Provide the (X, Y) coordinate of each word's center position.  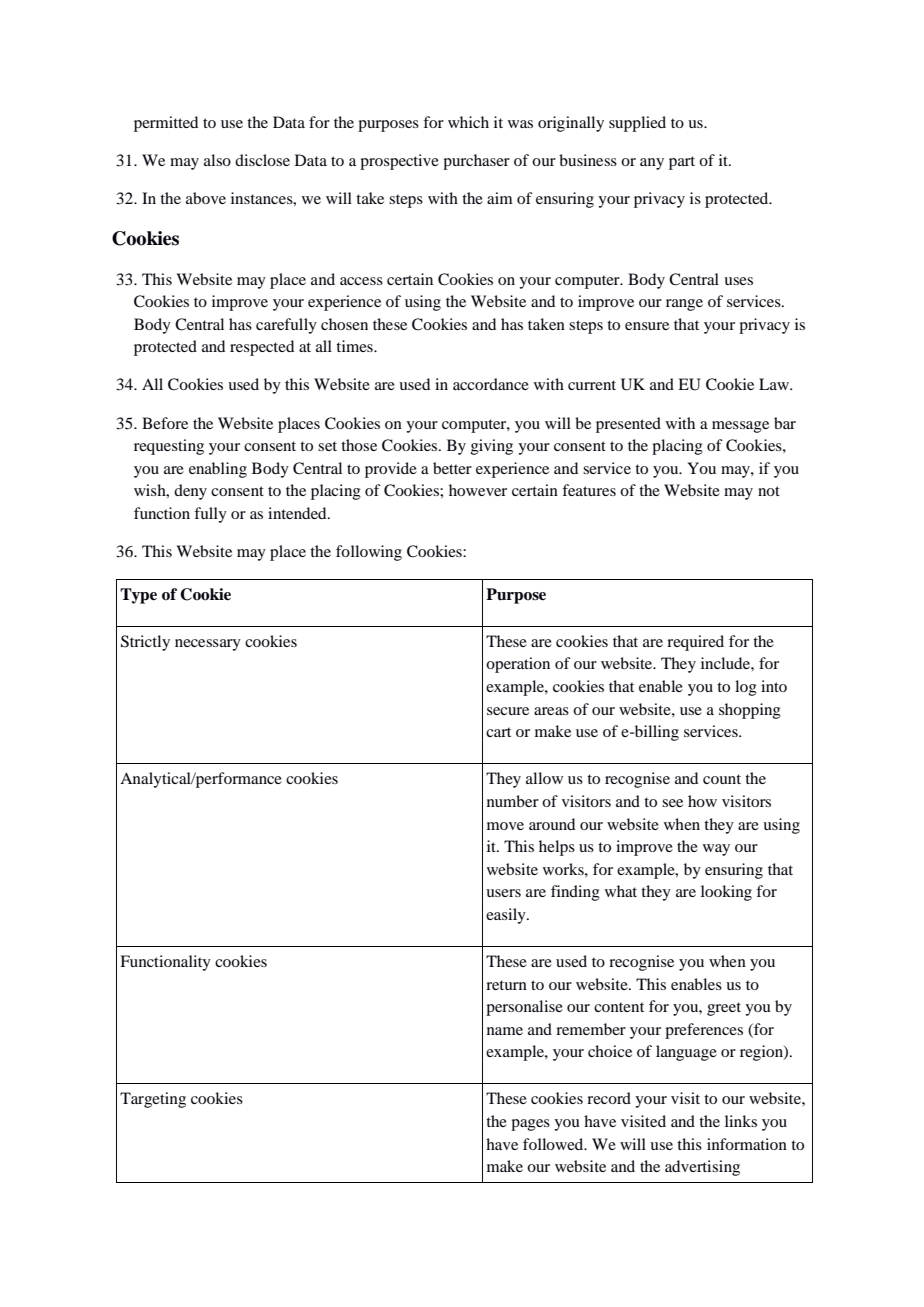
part (682, 163)
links (741, 1121)
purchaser (476, 162)
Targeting (153, 1100)
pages (530, 1125)
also (217, 160)
